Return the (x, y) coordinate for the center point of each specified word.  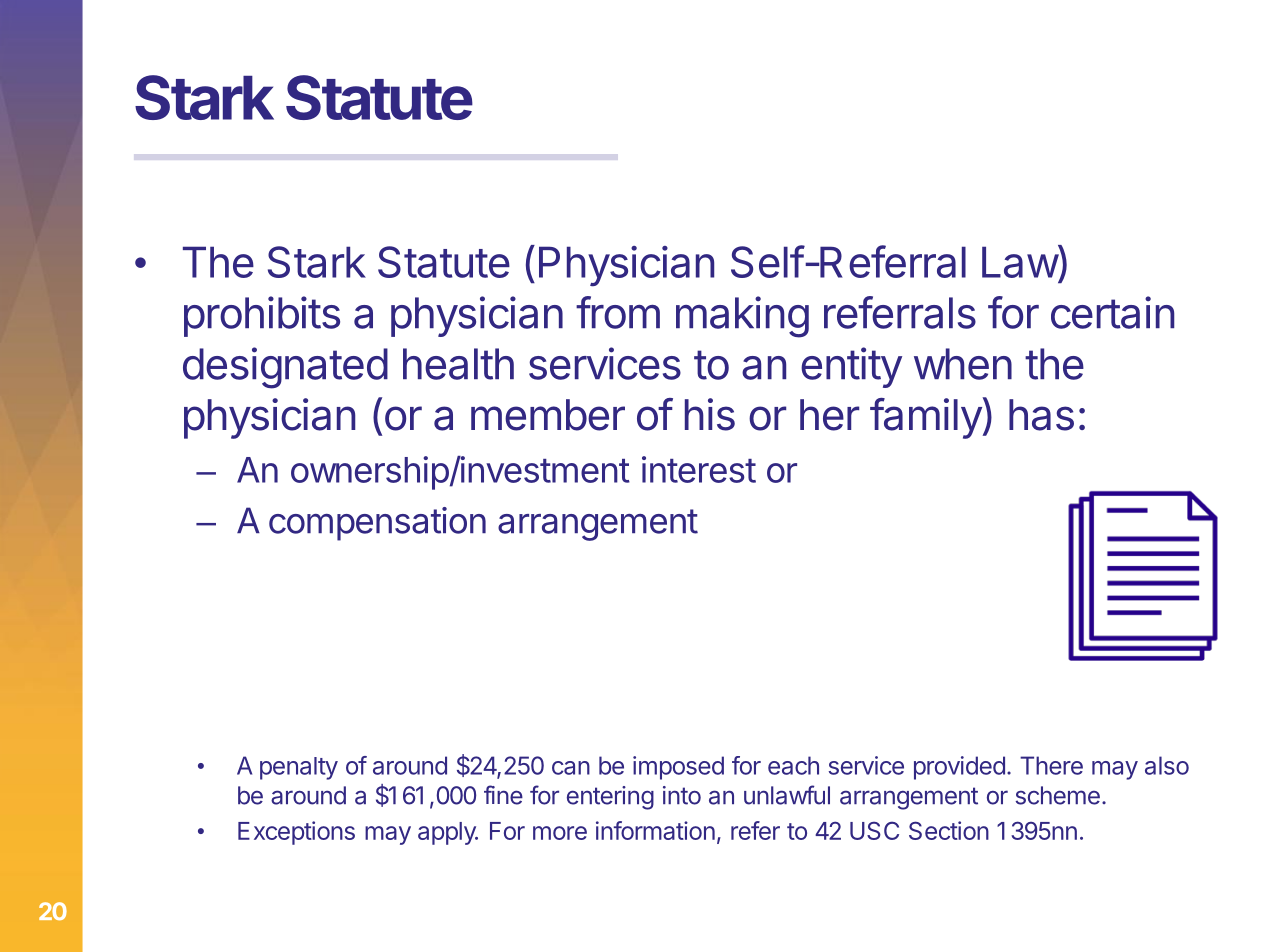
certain (1112, 312)
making (742, 317)
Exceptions (296, 833)
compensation (377, 524)
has (1041, 415)
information (655, 830)
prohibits (262, 316)
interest (699, 469)
